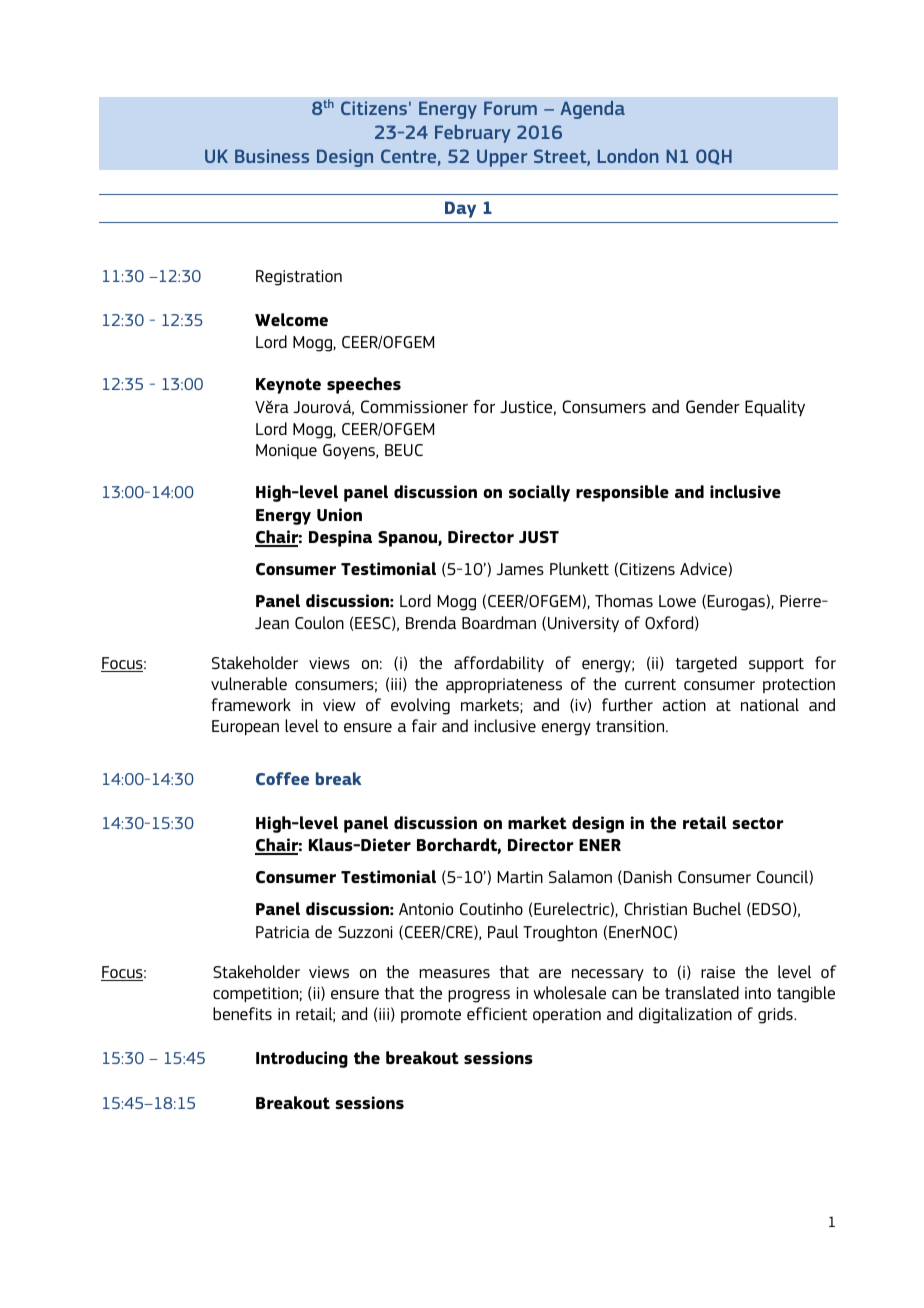 This page has height=1308, width=924. What do you see at coordinates (272, 156) in the page?
I see `Business` at bounding box center [272, 156].
